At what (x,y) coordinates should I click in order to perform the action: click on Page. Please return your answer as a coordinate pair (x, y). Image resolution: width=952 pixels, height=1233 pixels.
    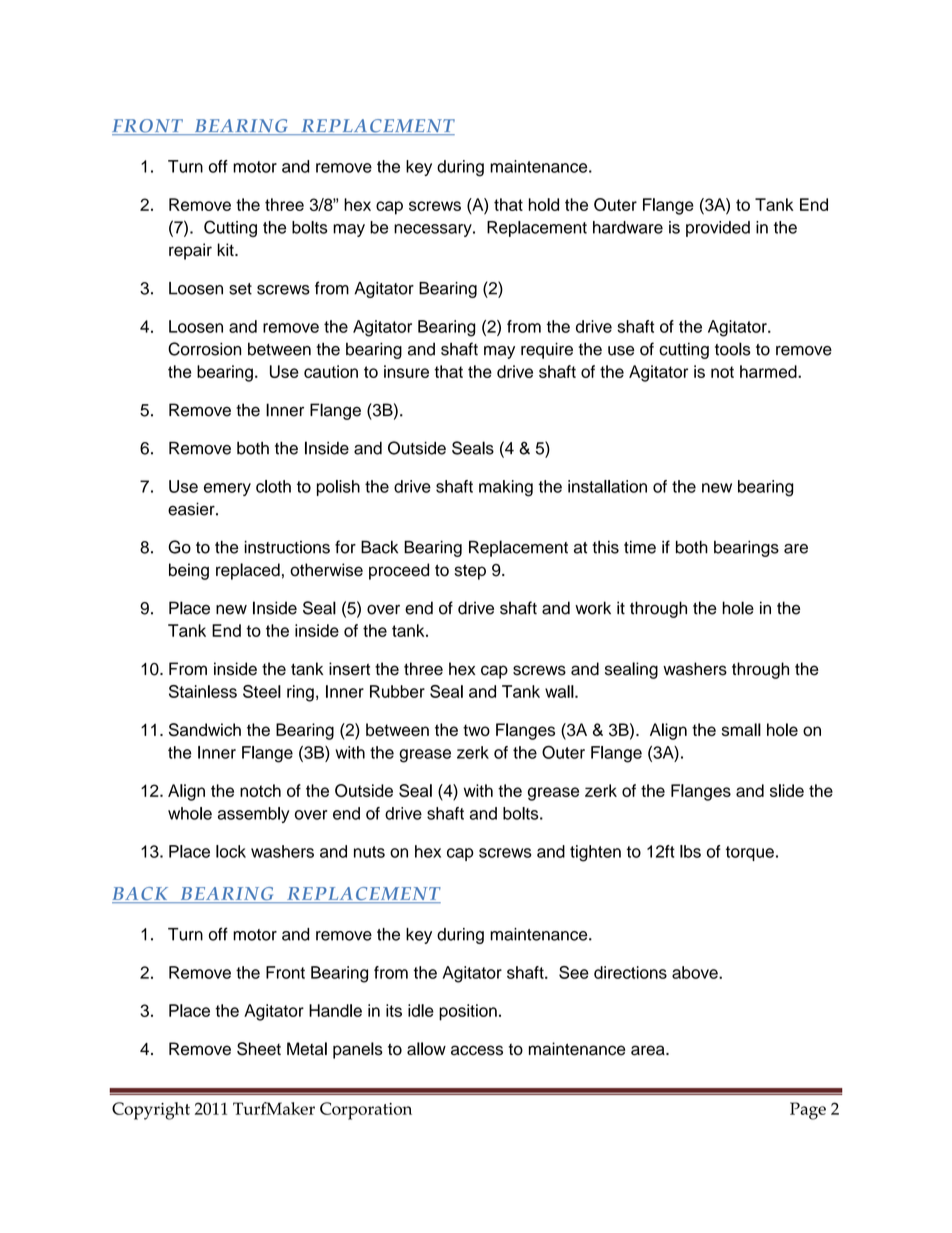
    Looking at the image, I should click on (808, 1111).
